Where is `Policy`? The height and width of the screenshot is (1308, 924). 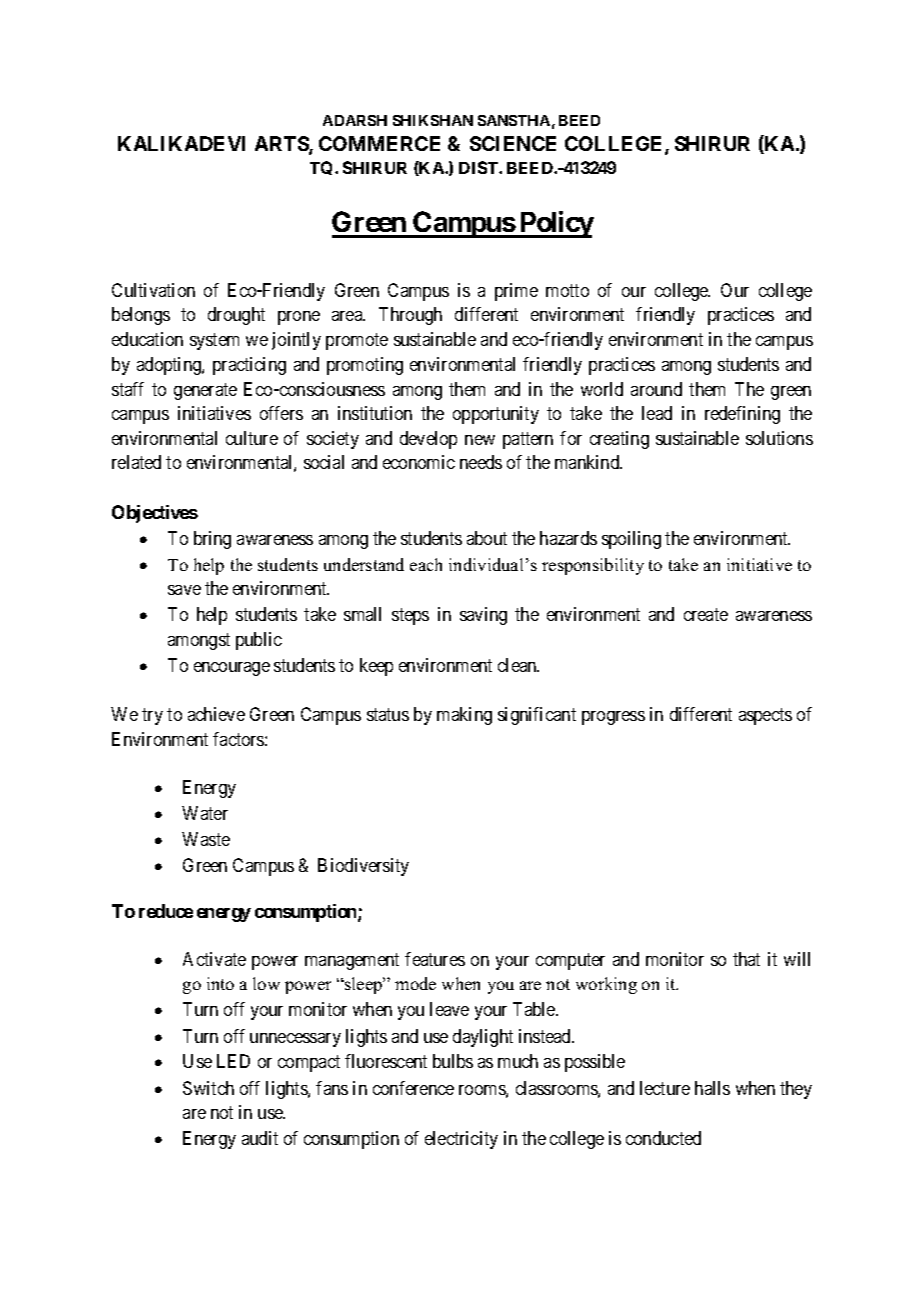
Policy is located at coordinates (555, 224).
